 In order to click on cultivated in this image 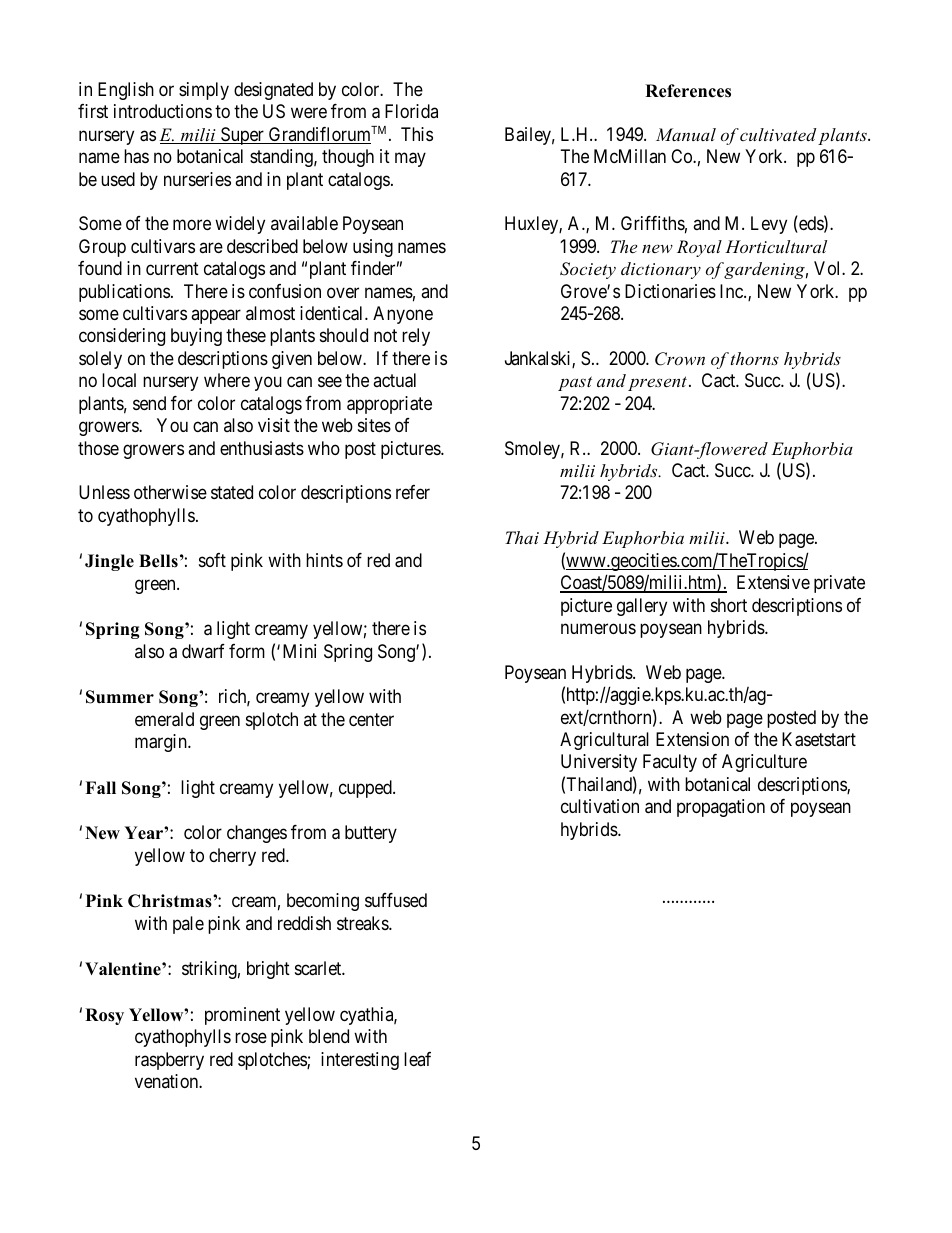, I will do `click(778, 134)`.
